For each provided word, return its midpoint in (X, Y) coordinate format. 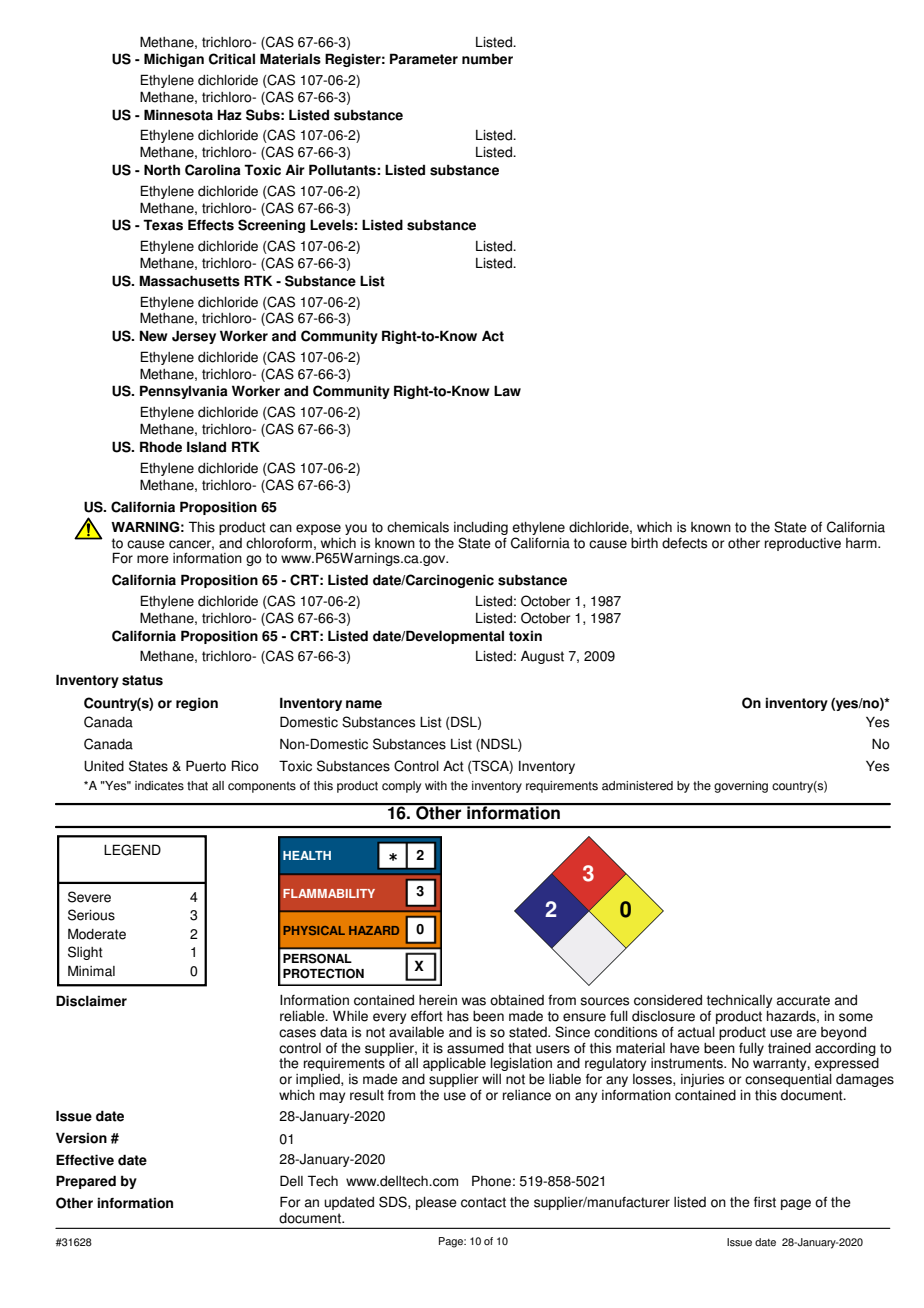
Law (507, 391)
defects (684, 543)
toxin (525, 636)
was (474, 1001)
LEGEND (132, 850)
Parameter (424, 59)
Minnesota (178, 115)
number (487, 59)
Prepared (86, 1182)
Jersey (194, 337)
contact (483, 1202)
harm (862, 543)
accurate (803, 1000)
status (142, 680)
